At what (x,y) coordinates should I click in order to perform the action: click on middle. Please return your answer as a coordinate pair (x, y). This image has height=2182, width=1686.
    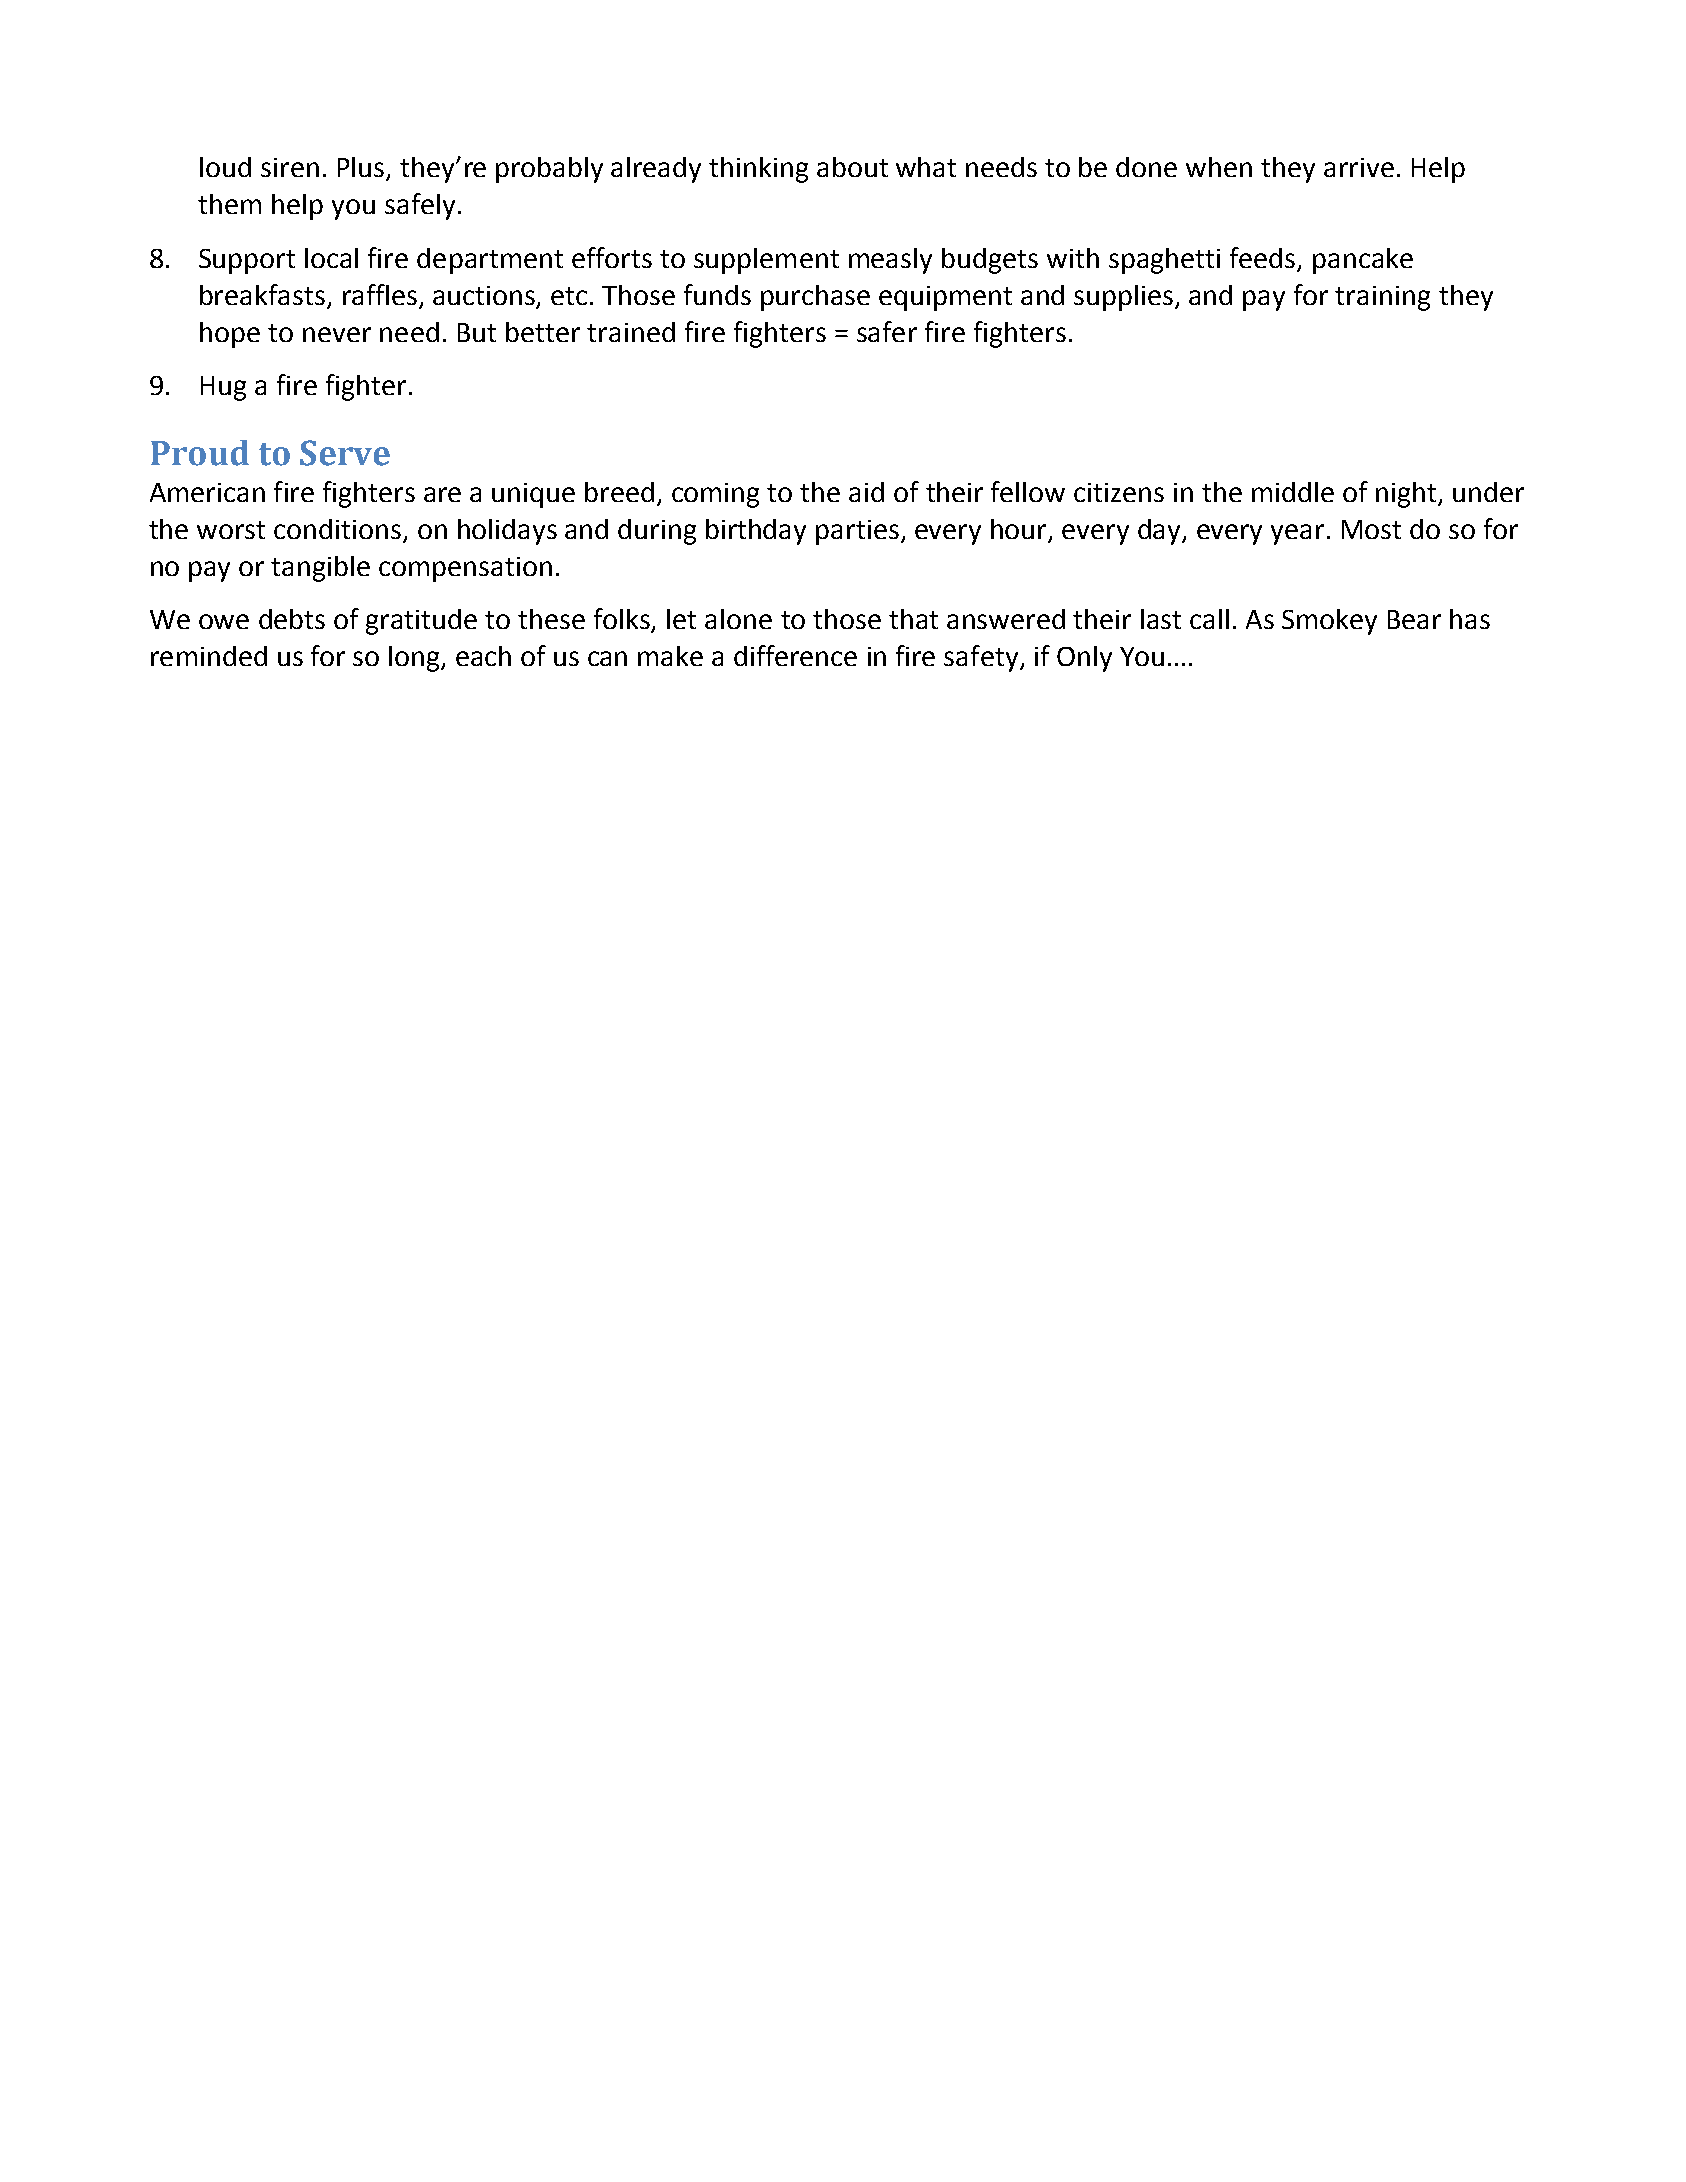
    Looking at the image, I should click on (1293, 492).
